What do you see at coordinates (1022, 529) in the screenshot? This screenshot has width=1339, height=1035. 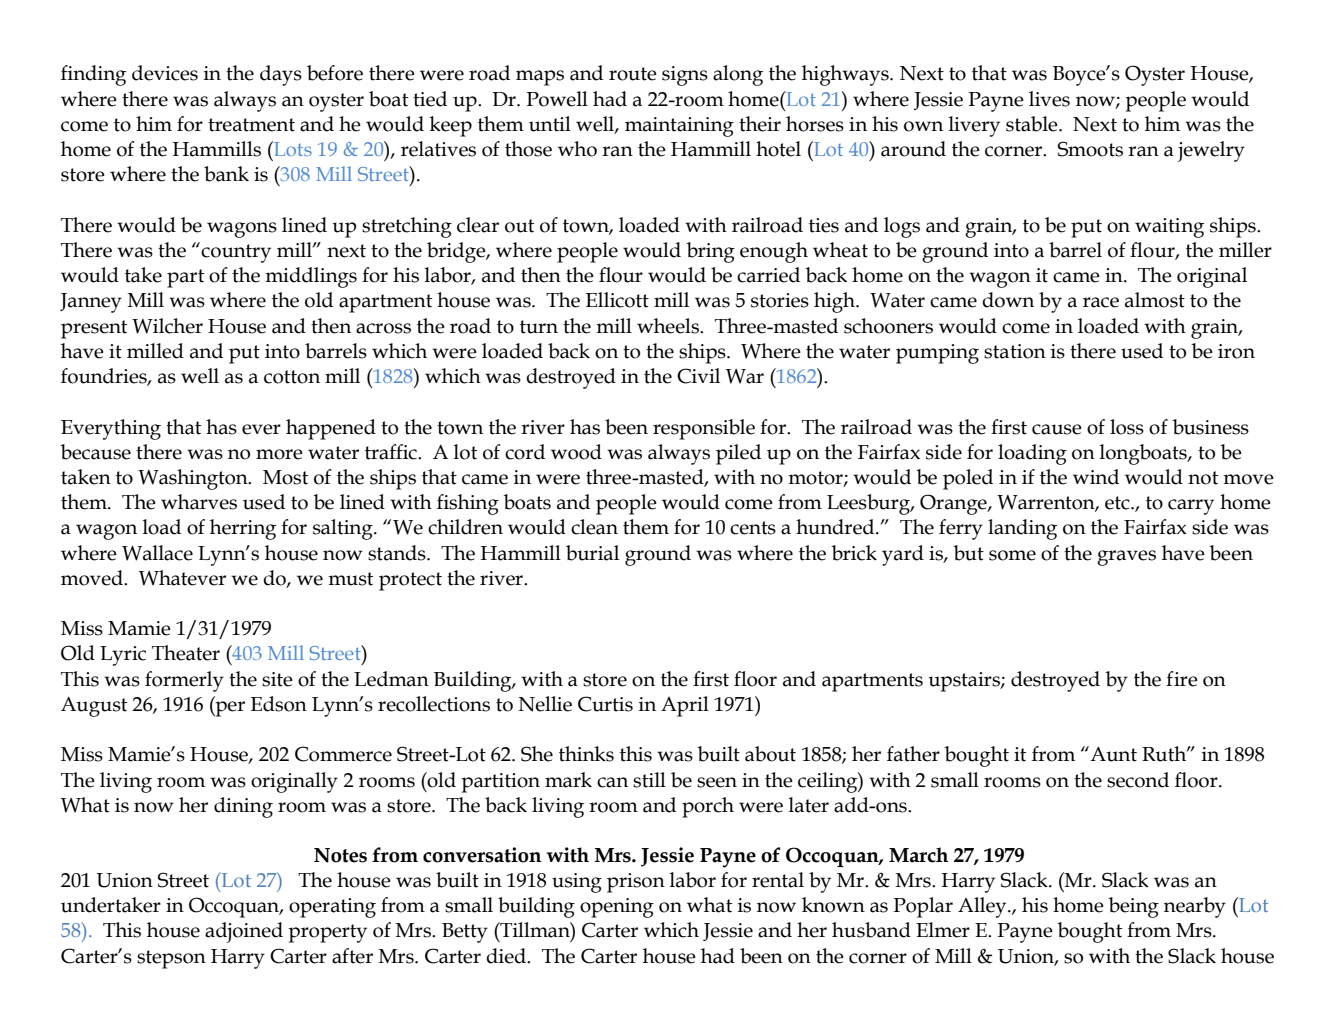 I see `landing` at bounding box center [1022, 529].
